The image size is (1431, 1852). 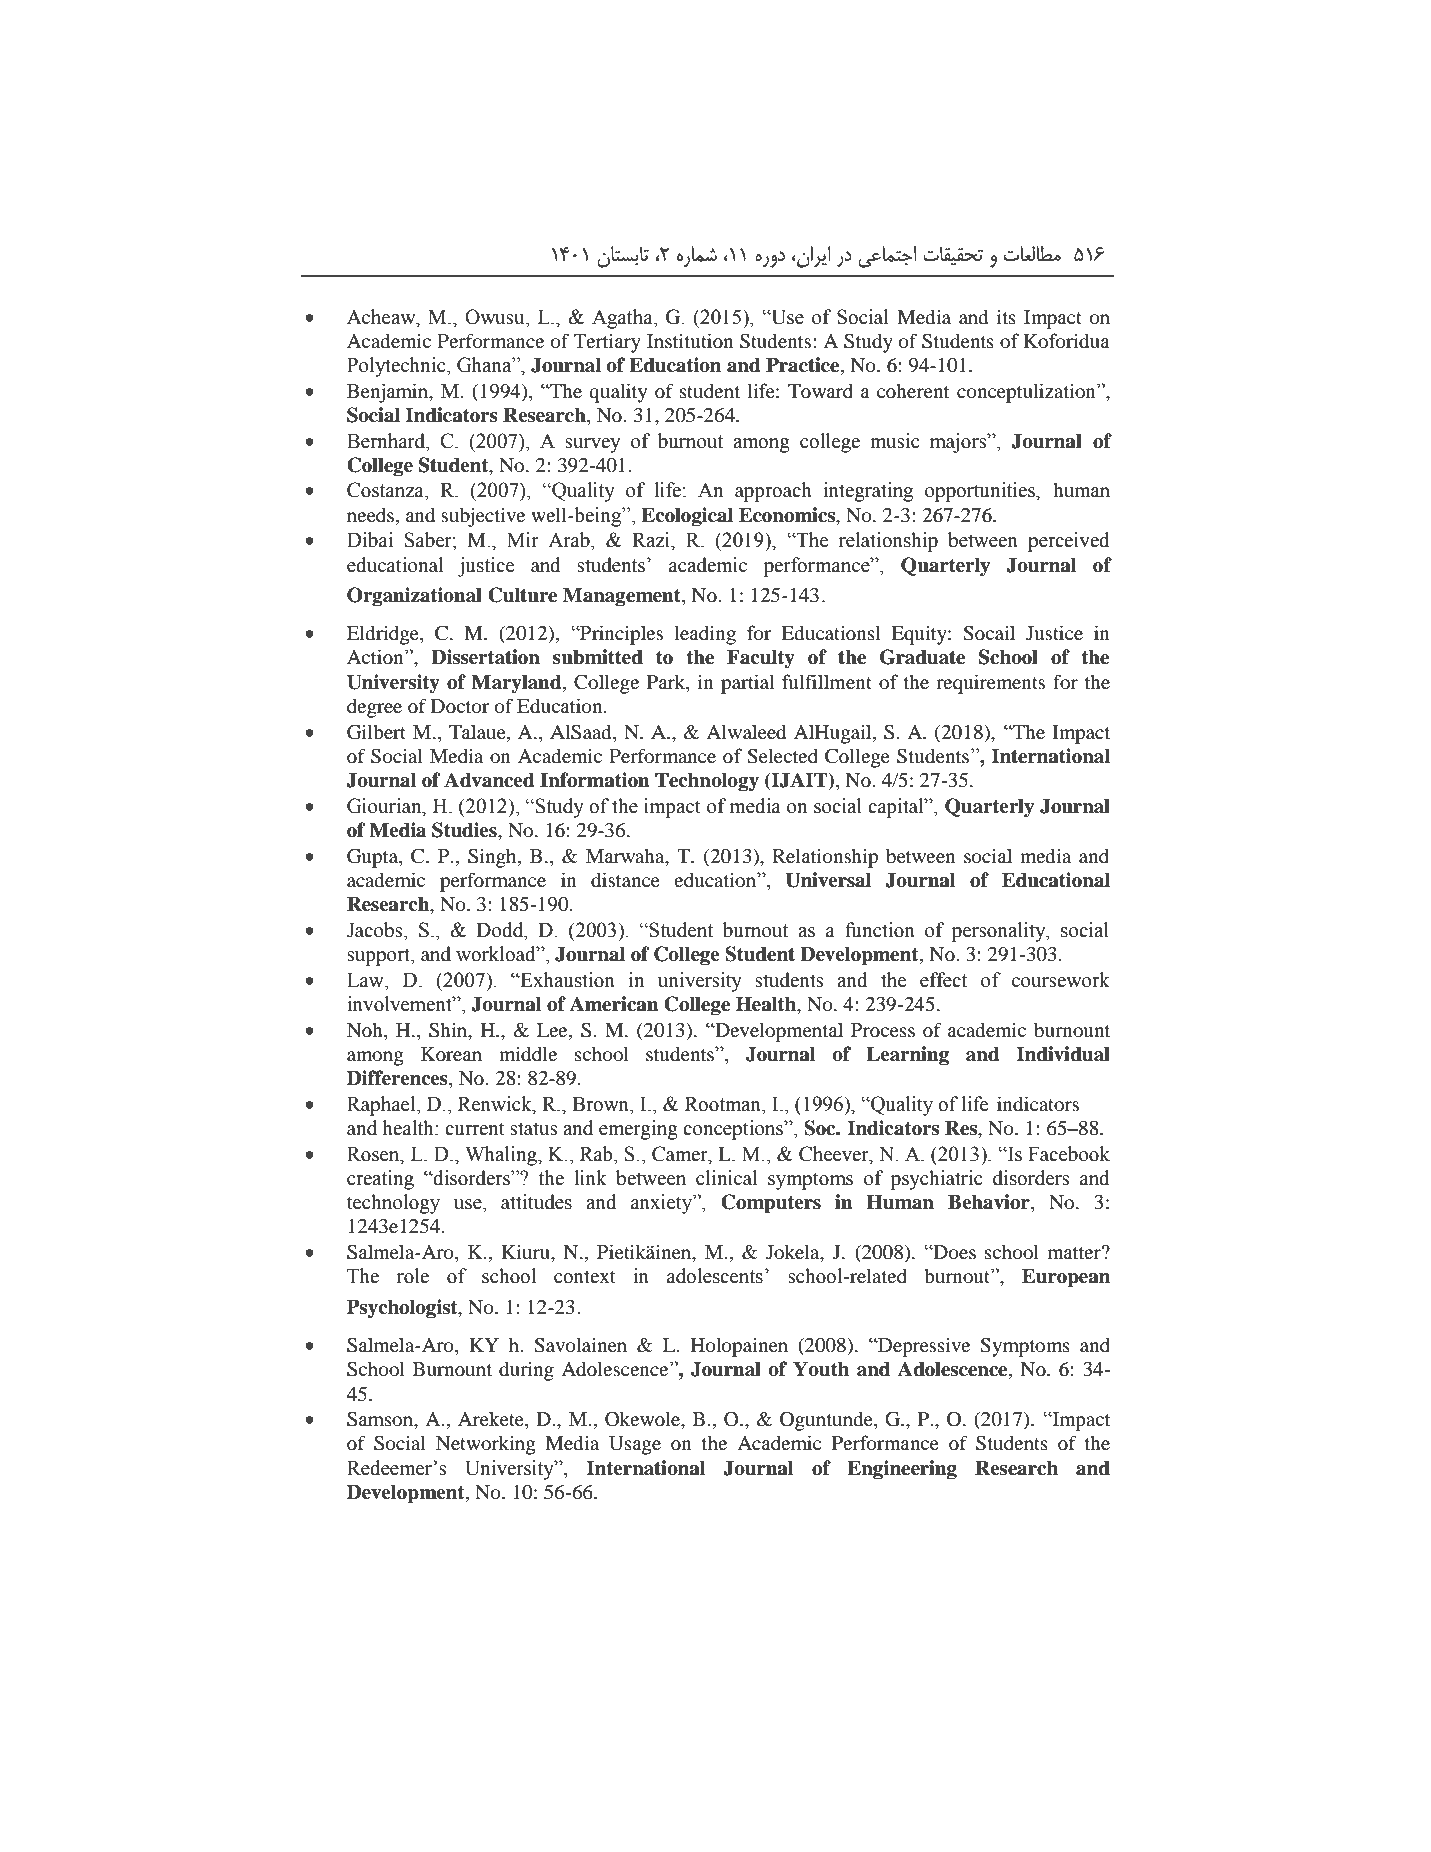 I want to click on Engineering, so click(x=902, y=1470).
